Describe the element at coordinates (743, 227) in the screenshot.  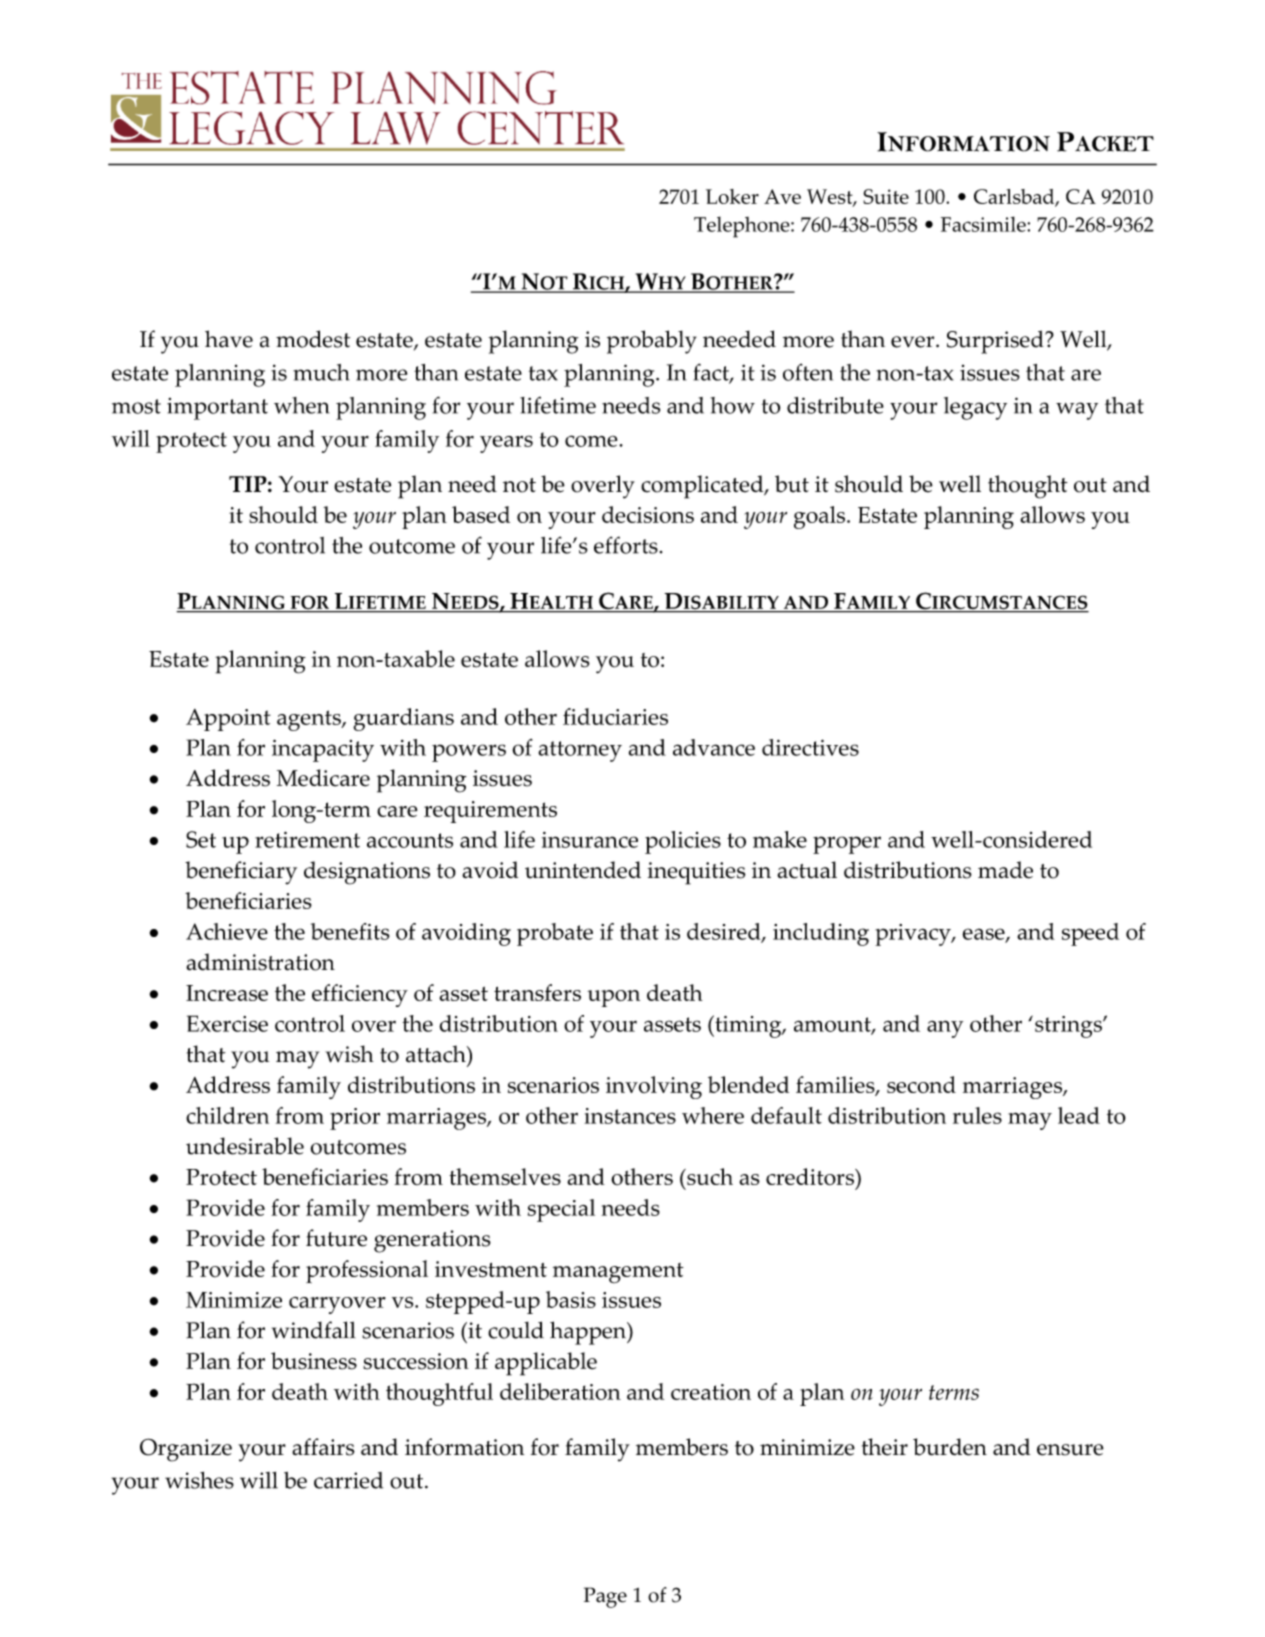
I see `Telephone` at that location.
